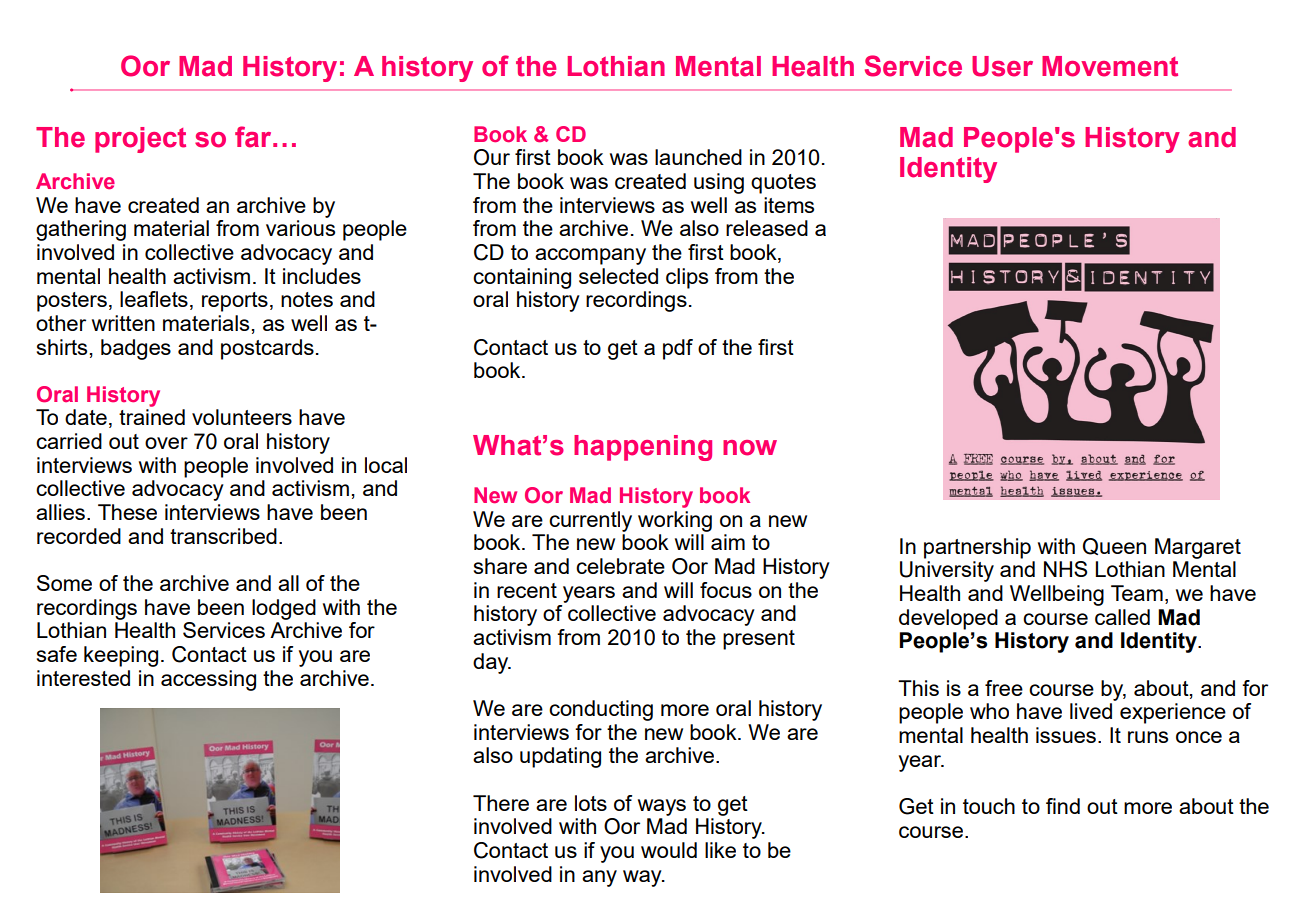 This image has height=924, width=1308. What do you see at coordinates (1065, 569) in the image?
I see `NHS` at bounding box center [1065, 569].
